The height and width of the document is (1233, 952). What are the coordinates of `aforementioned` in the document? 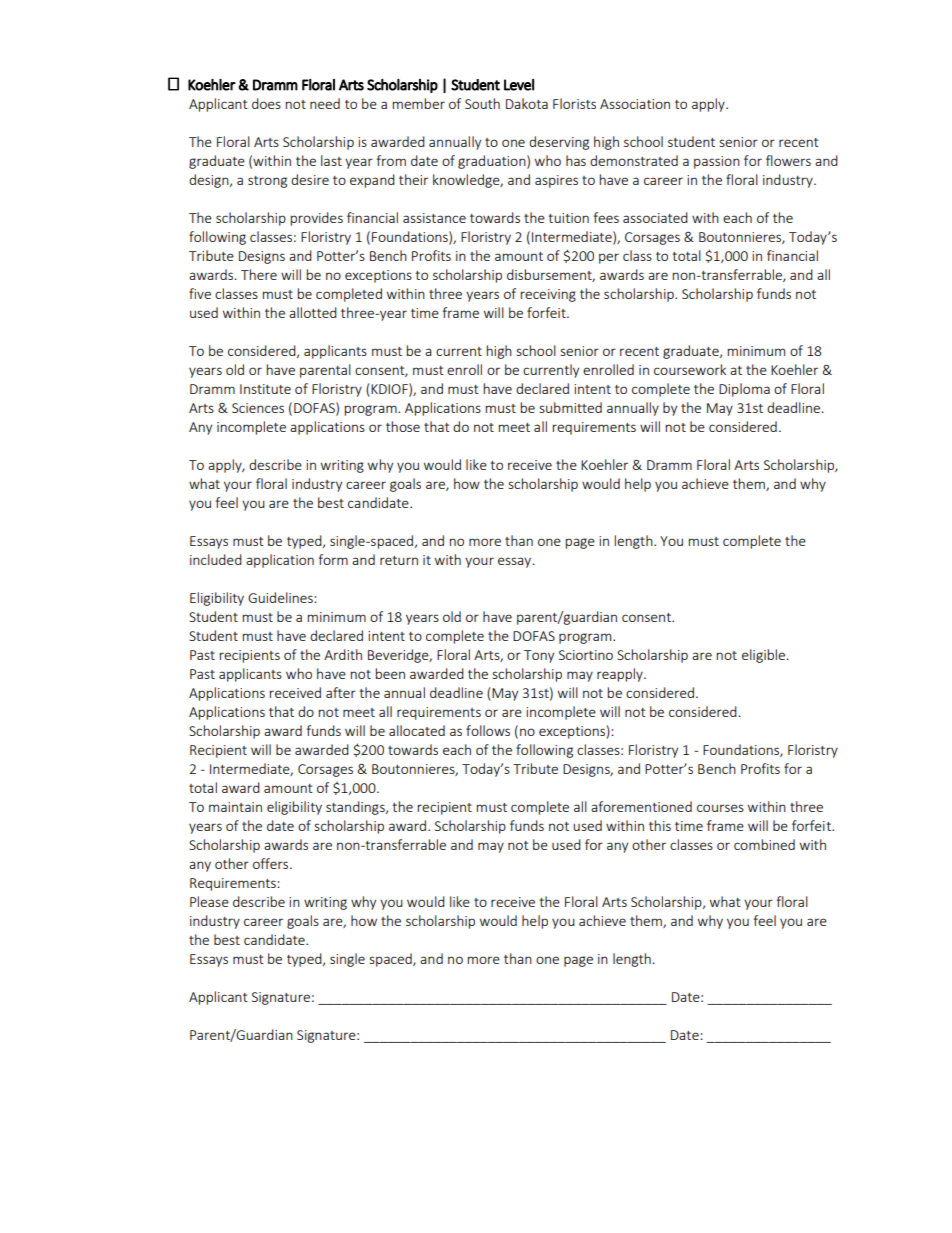 It's located at (641, 806).
